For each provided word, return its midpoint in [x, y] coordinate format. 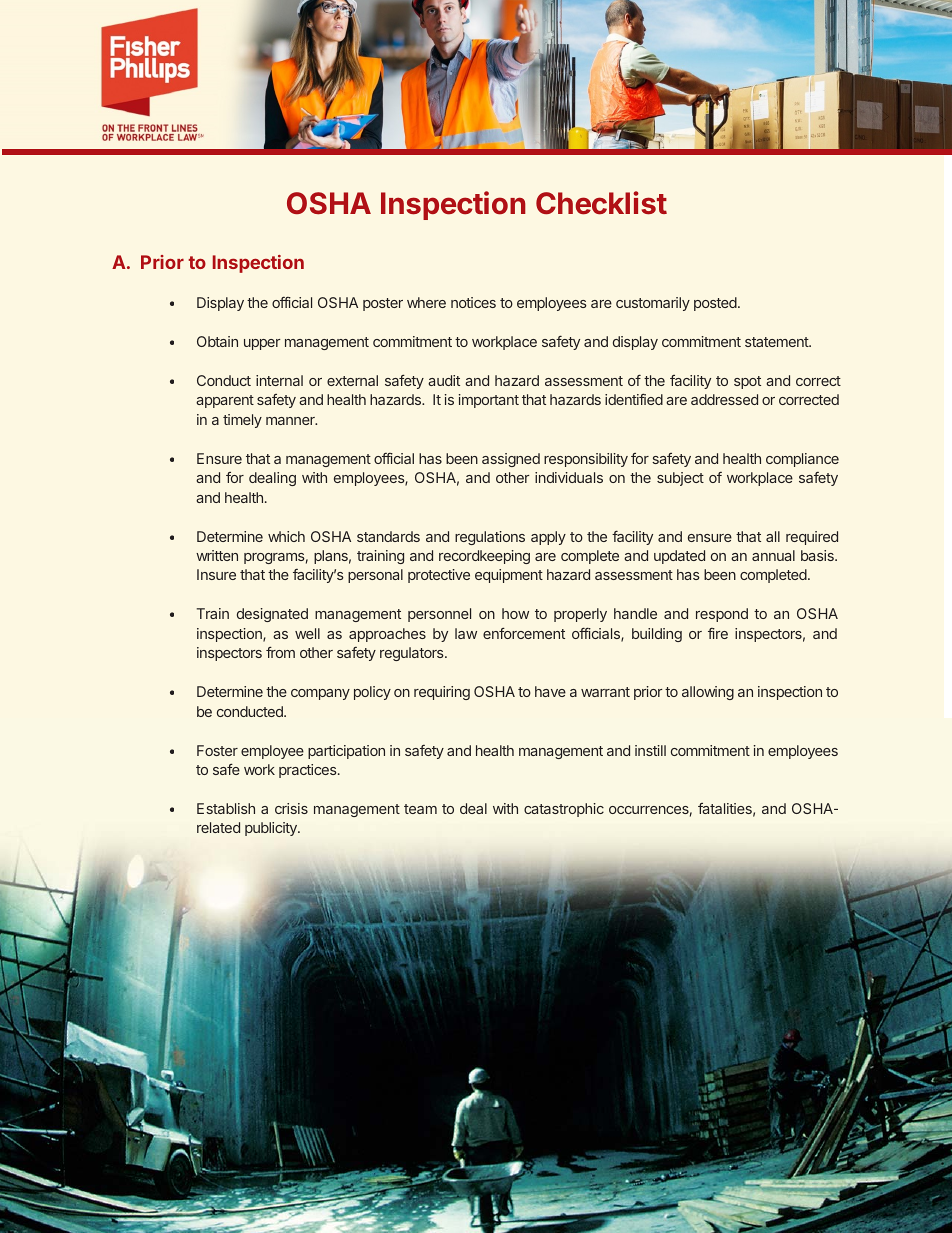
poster [383, 304]
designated [272, 615]
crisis [291, 808]
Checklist [601, 203]
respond [722, 615]
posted [716, 304]
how [515, 613]
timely [242, 421]
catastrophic [564, 810]
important [489, 401]
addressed [724, 399]
